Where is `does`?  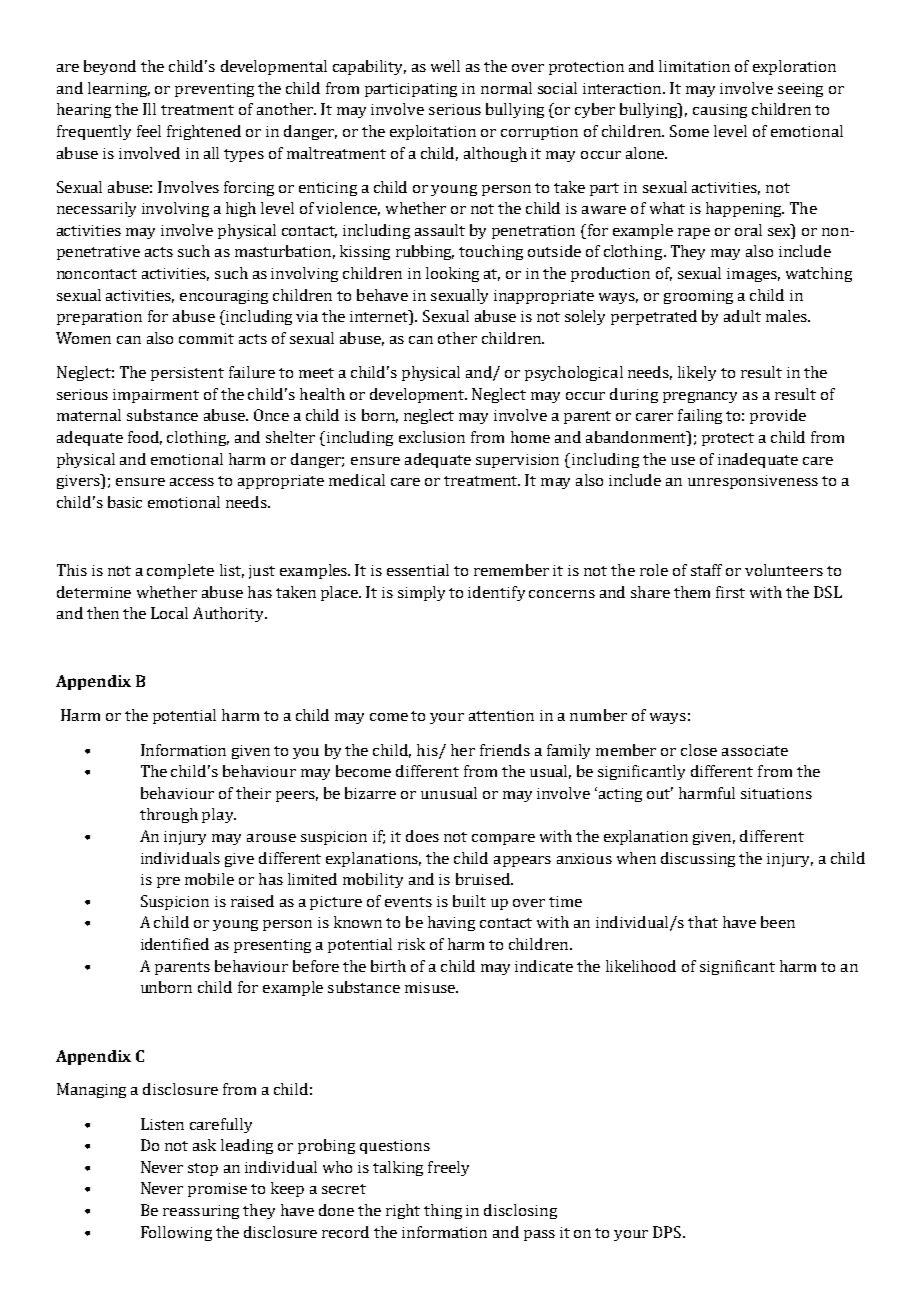 does is located at coordinates (422, 836).
